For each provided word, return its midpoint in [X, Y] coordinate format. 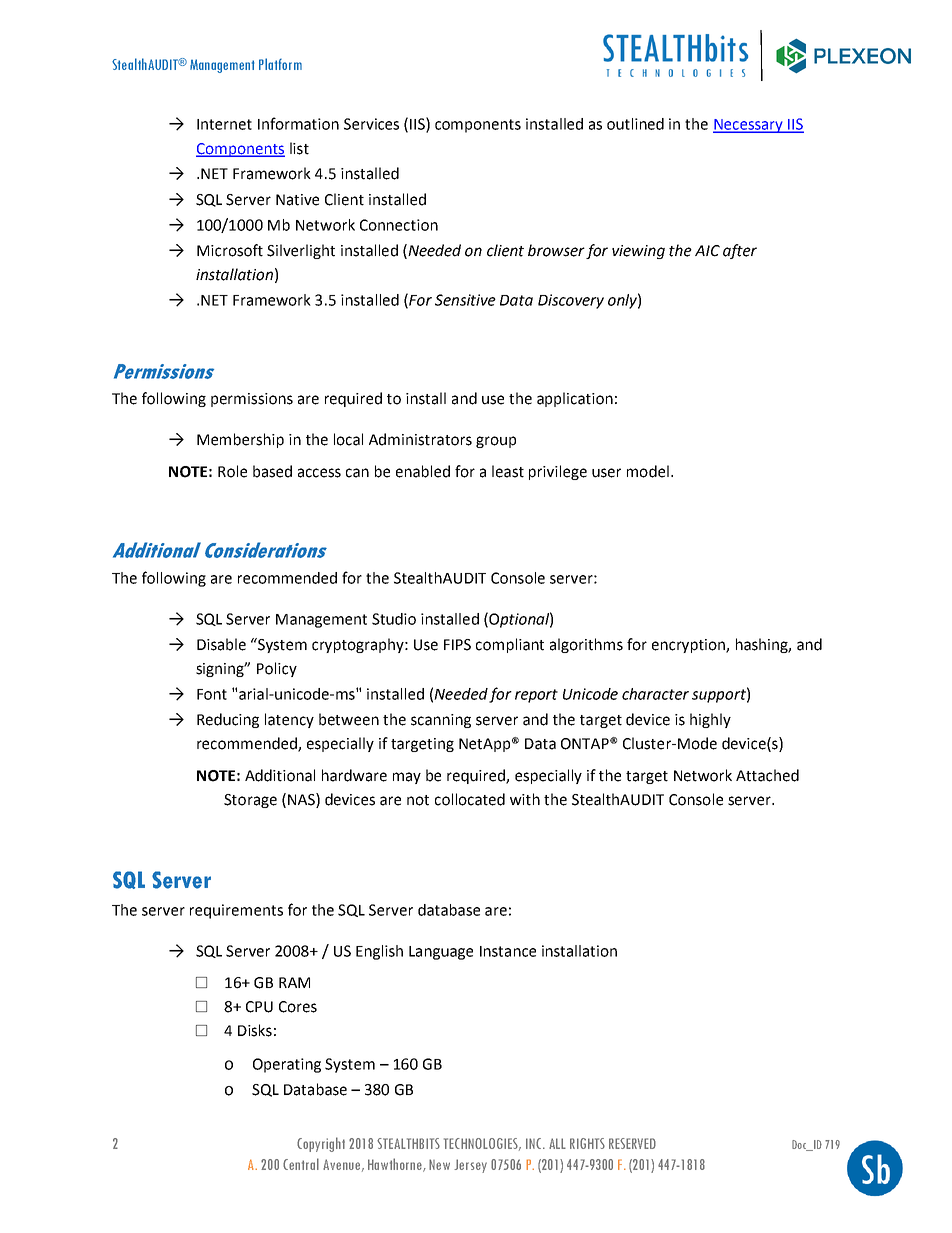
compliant [510, 645]
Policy [277, 669]
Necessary [749, 126]
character [655, 694]
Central [301, 1164]
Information [298, 123]
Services [371, 124]
